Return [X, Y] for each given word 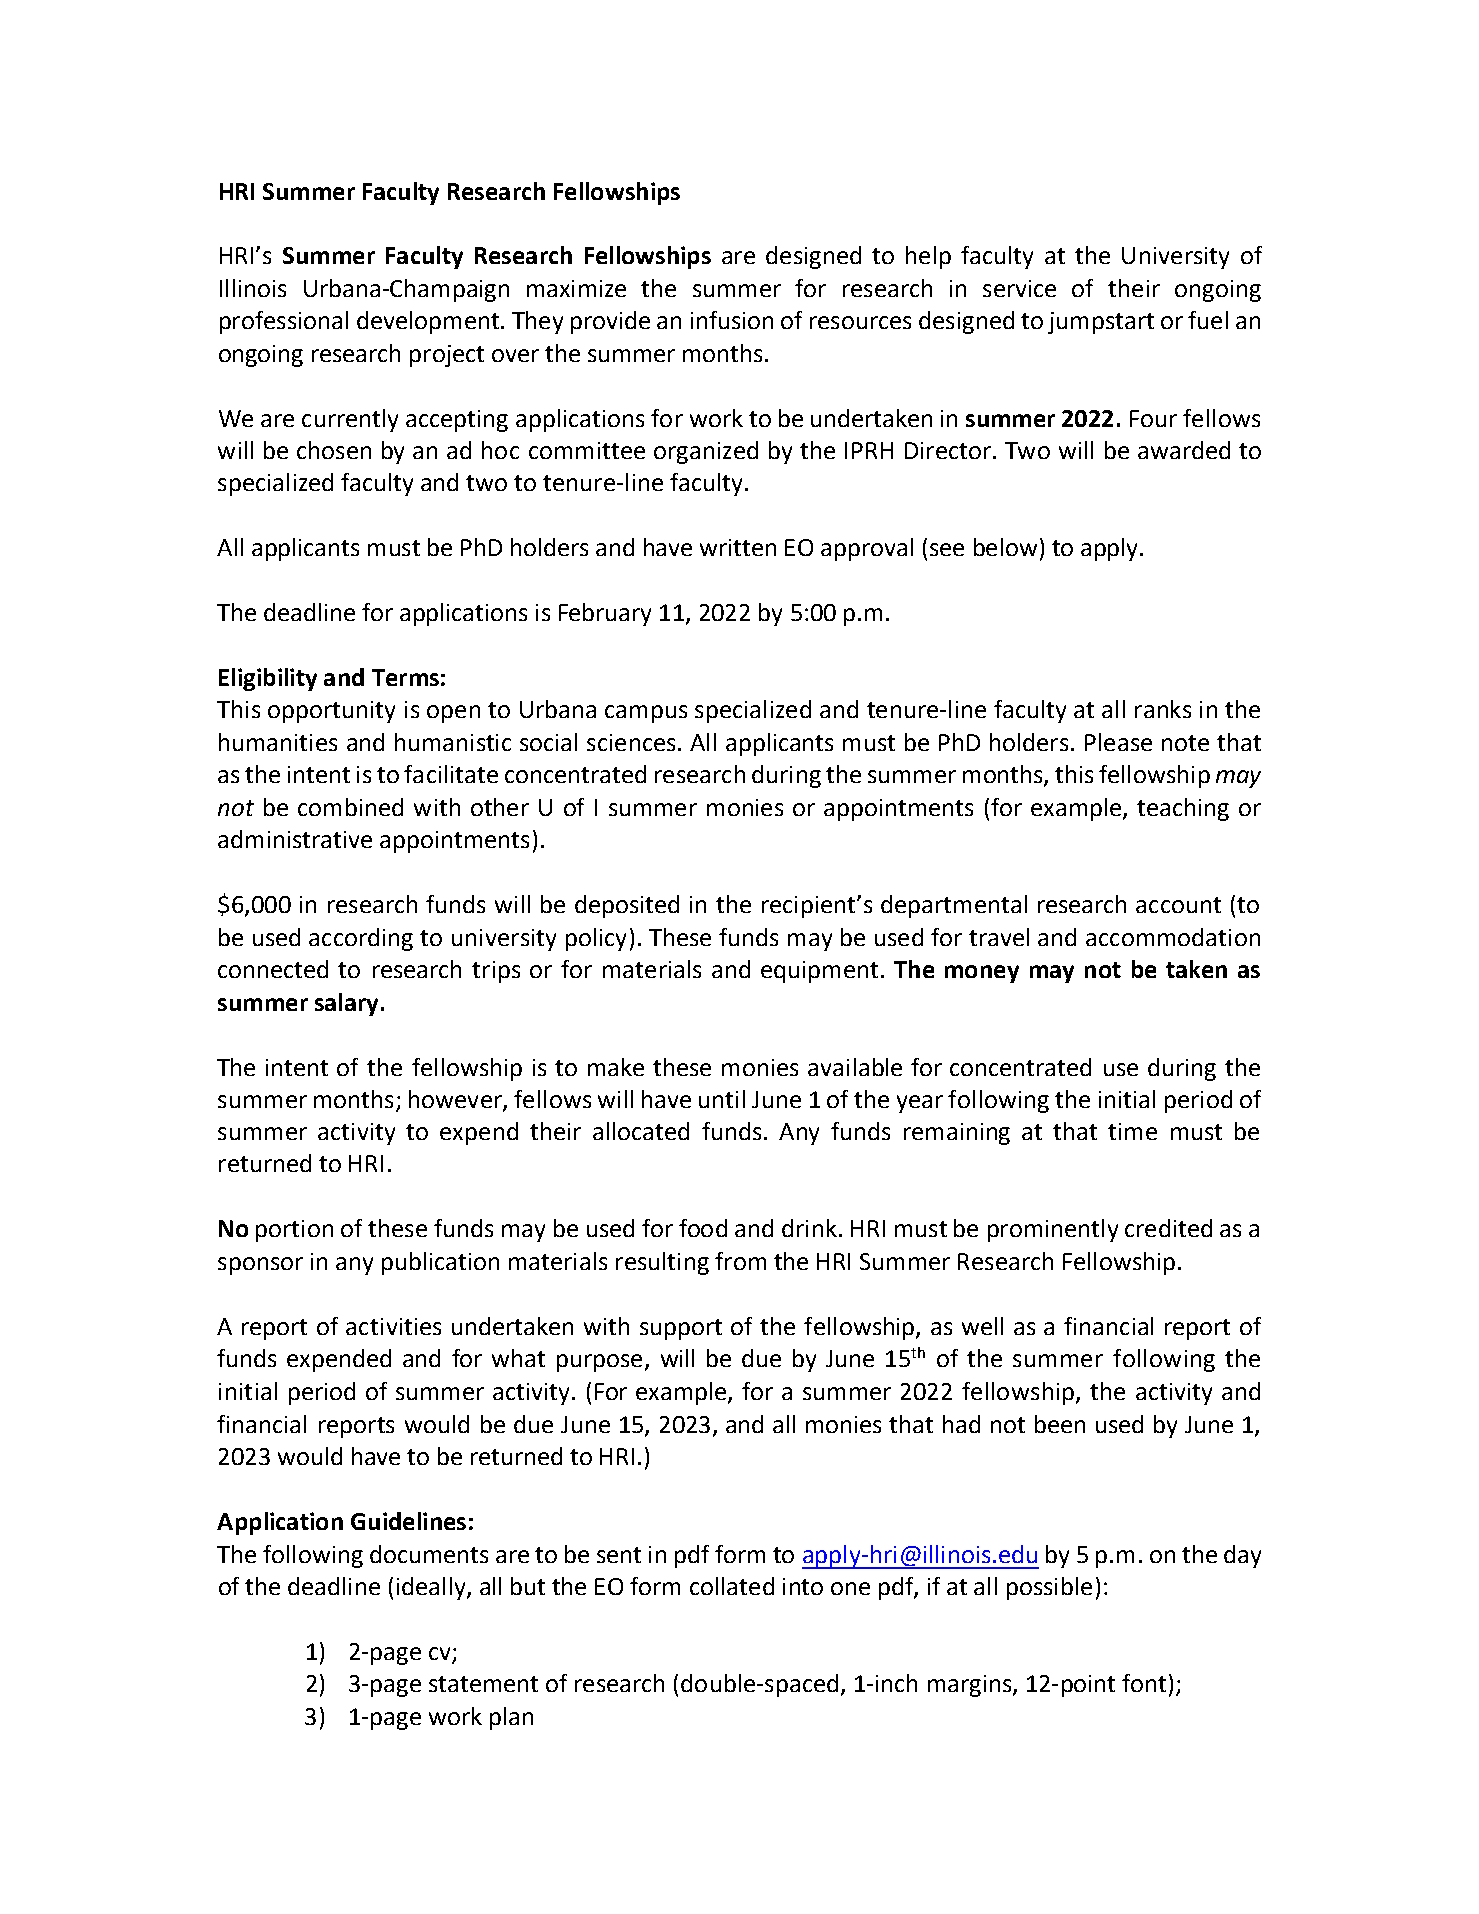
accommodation [1173, 937]
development [428, 322]
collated [732, 1586]
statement [483, 1684]
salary [346, 1004]
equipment [819, 972]
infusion [732, 320]
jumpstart [1101, 323]
